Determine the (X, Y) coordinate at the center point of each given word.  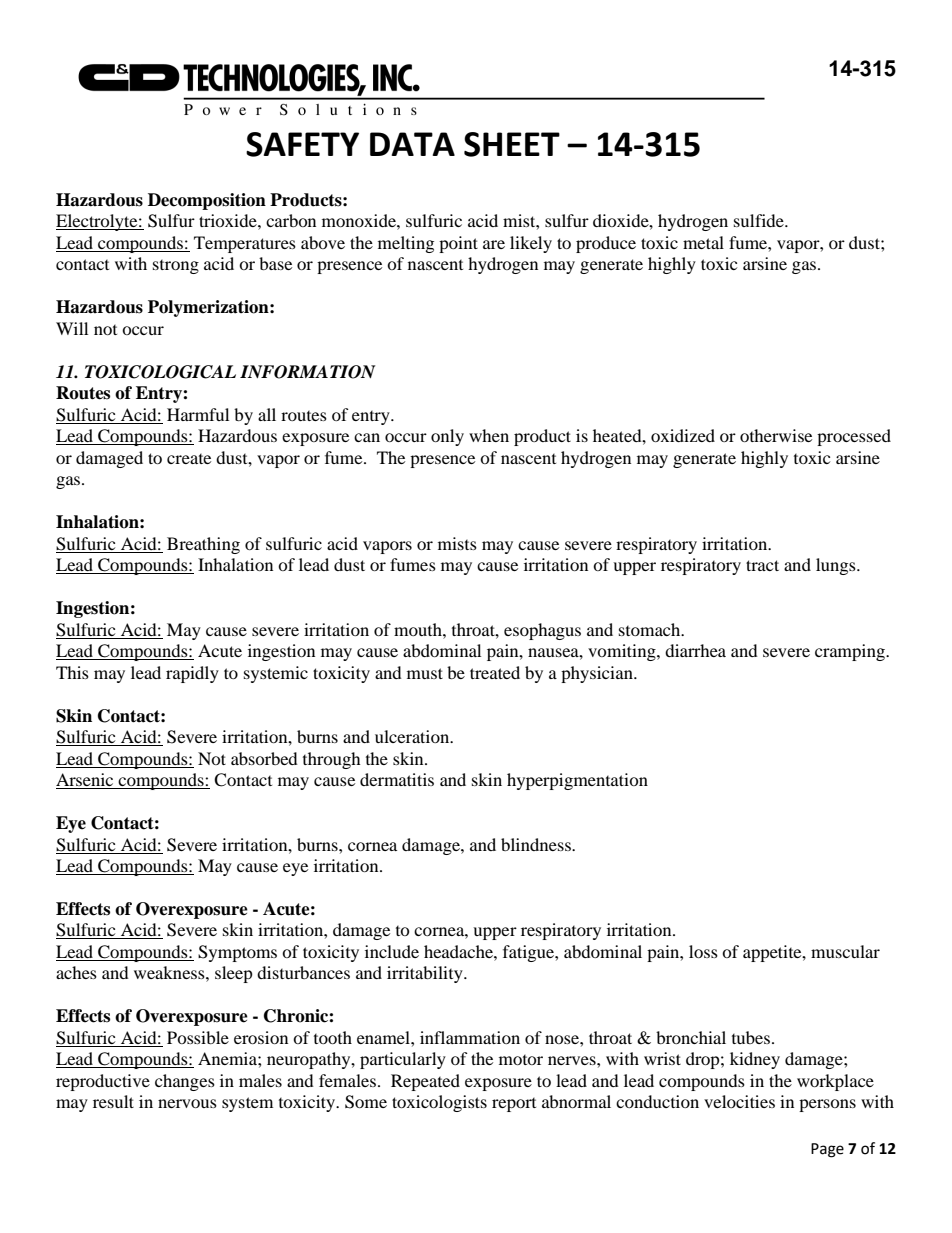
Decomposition (207, 201)
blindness (537, 844)
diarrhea (695, 650)
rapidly (192, 674)
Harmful (198, 414)
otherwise (776, 435)
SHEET (512, 144)
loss (703, 951)
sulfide (760, 220)
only (447, 437)
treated (495, 672)
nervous (187, 1103)
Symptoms (237, 953)
